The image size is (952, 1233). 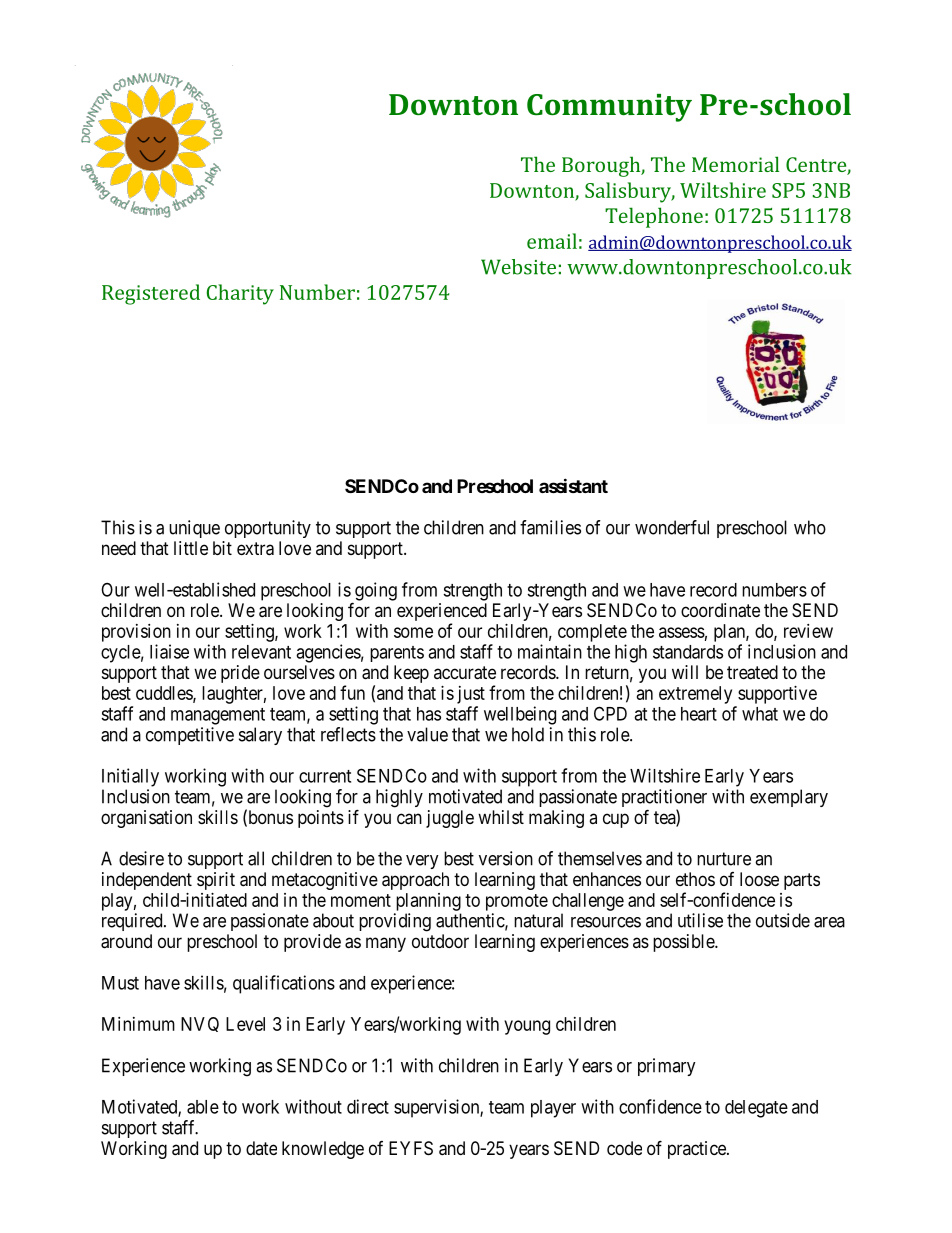 I want to click on who, so click(x=810, y=527).
